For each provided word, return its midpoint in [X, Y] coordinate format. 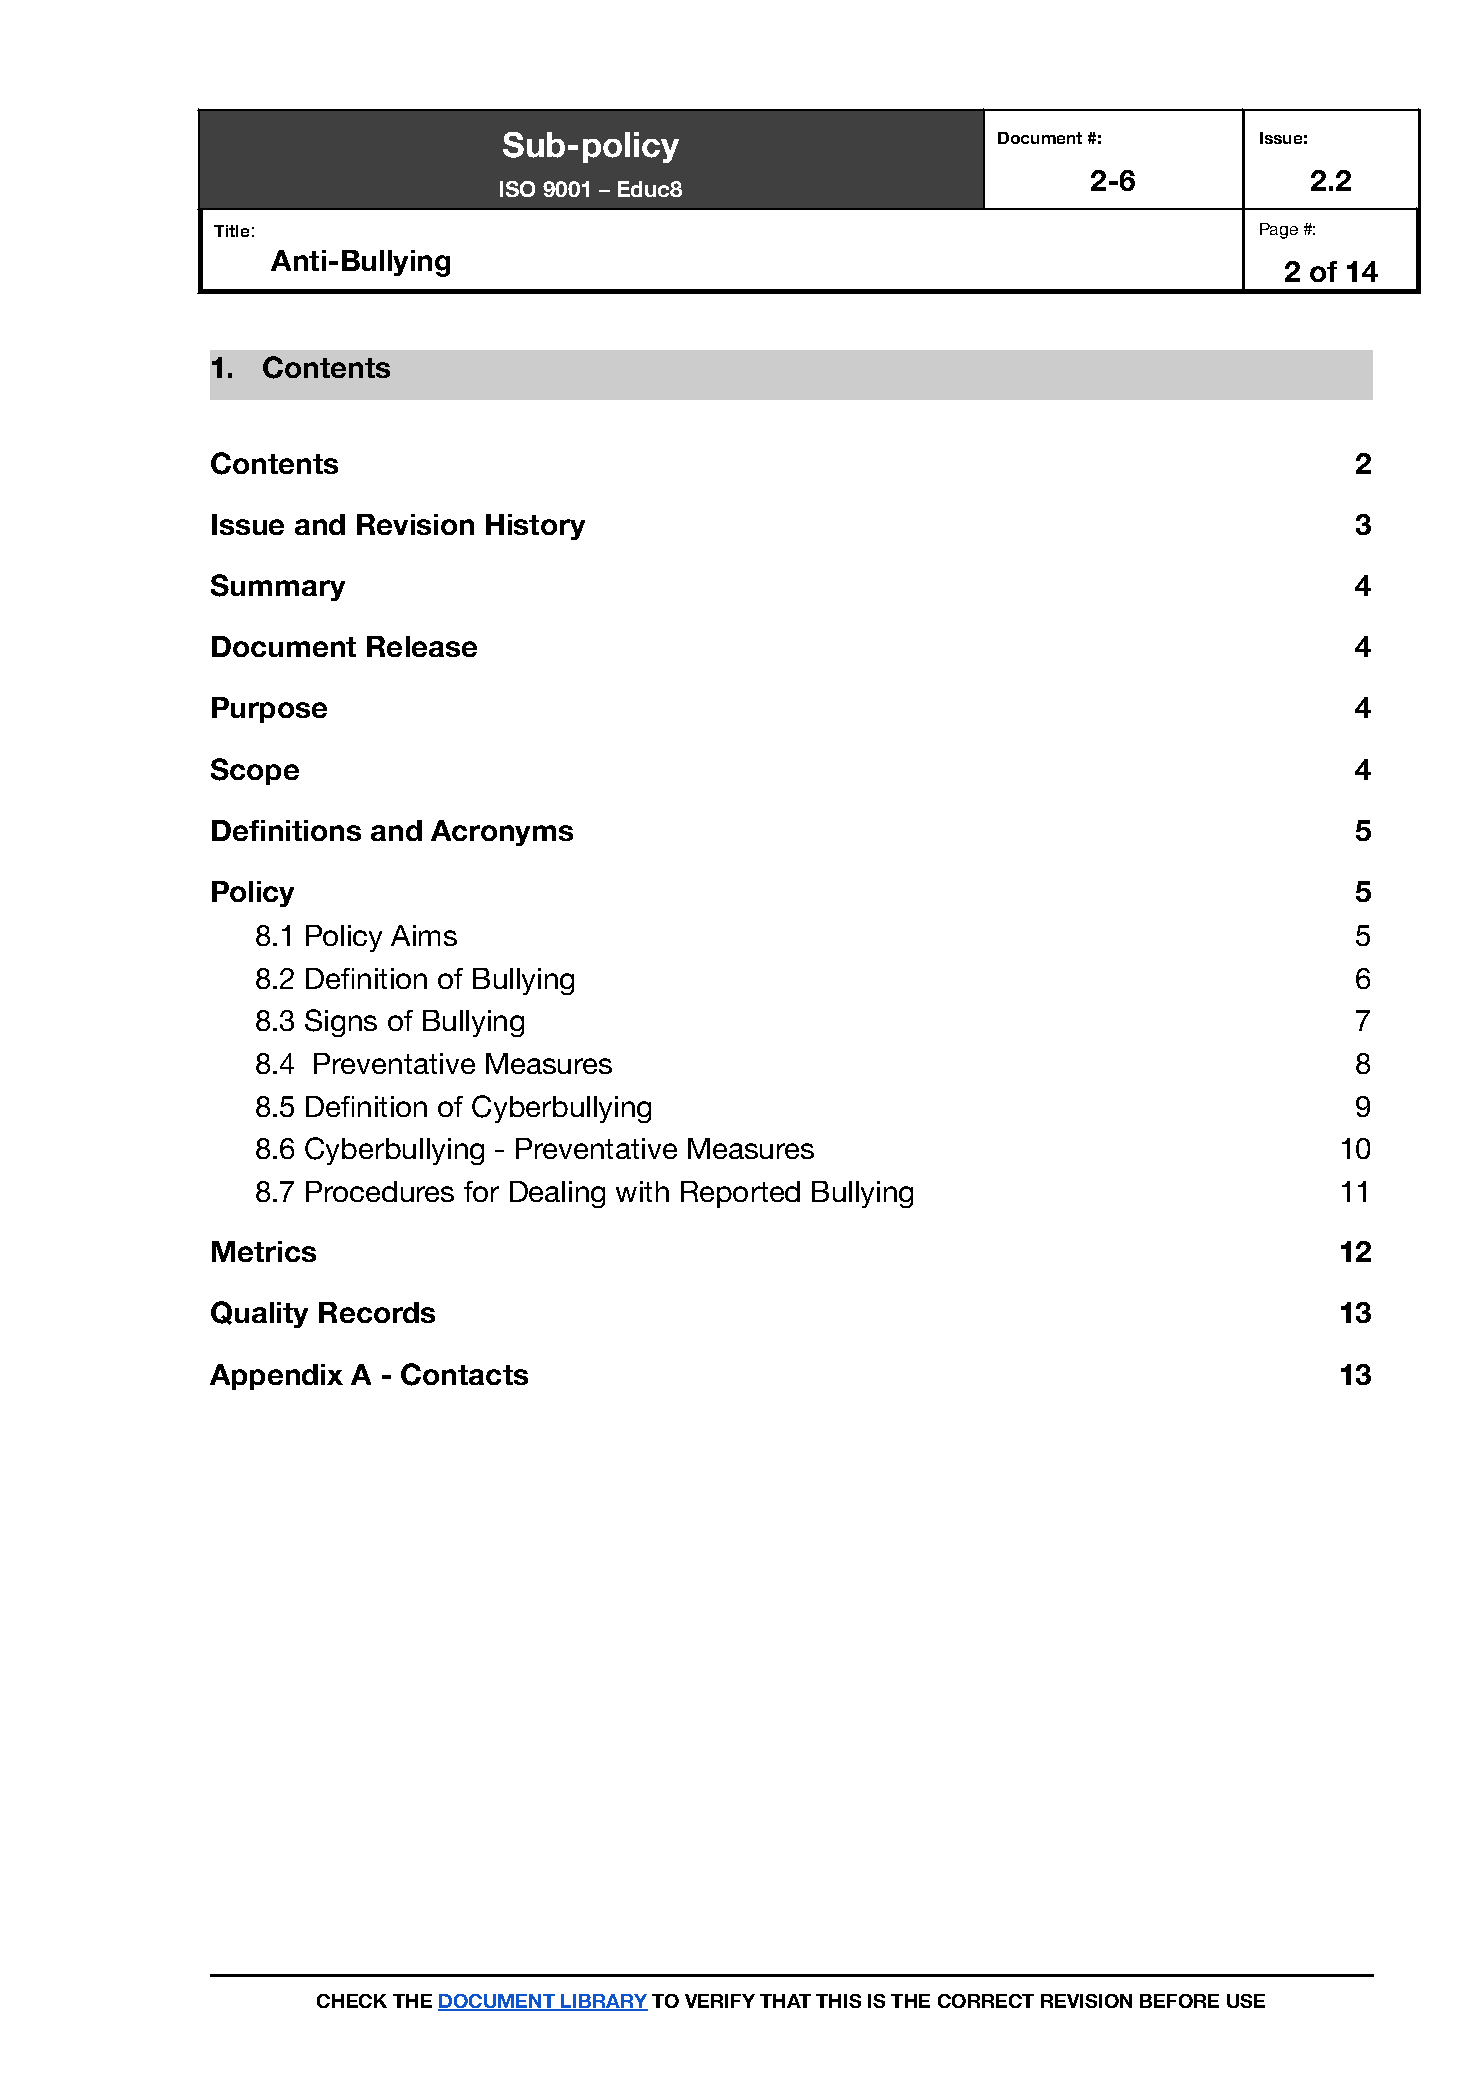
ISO [517, 189]
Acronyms [502, 833]
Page [1279, 231]
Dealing [557, 1194]
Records [377, 1312]
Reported [740, 1194]
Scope [255, 771]
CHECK [352, 2001]
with [642, 1191]
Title [231, 231]
